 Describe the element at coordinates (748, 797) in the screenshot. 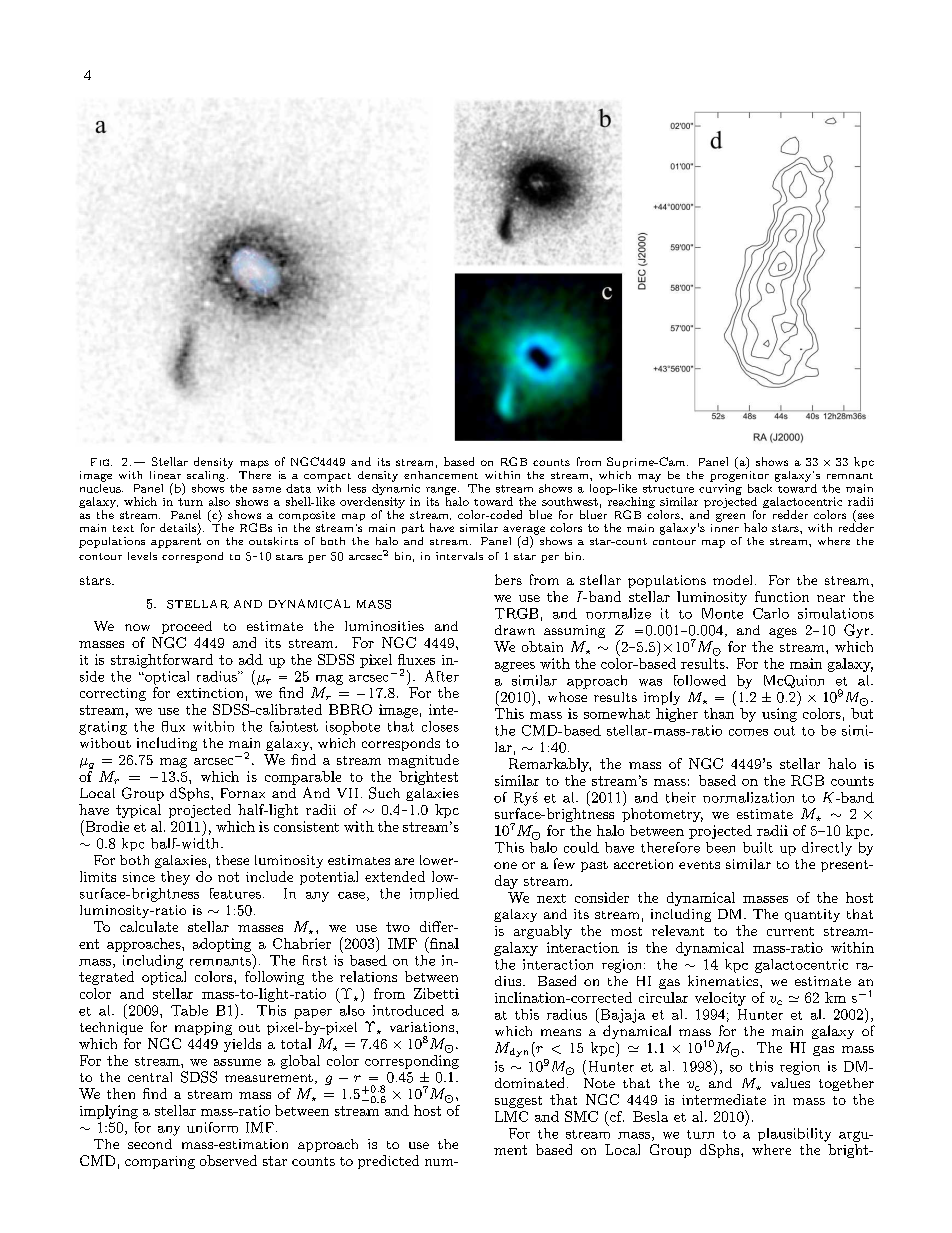

I see `normalization` at that location.
